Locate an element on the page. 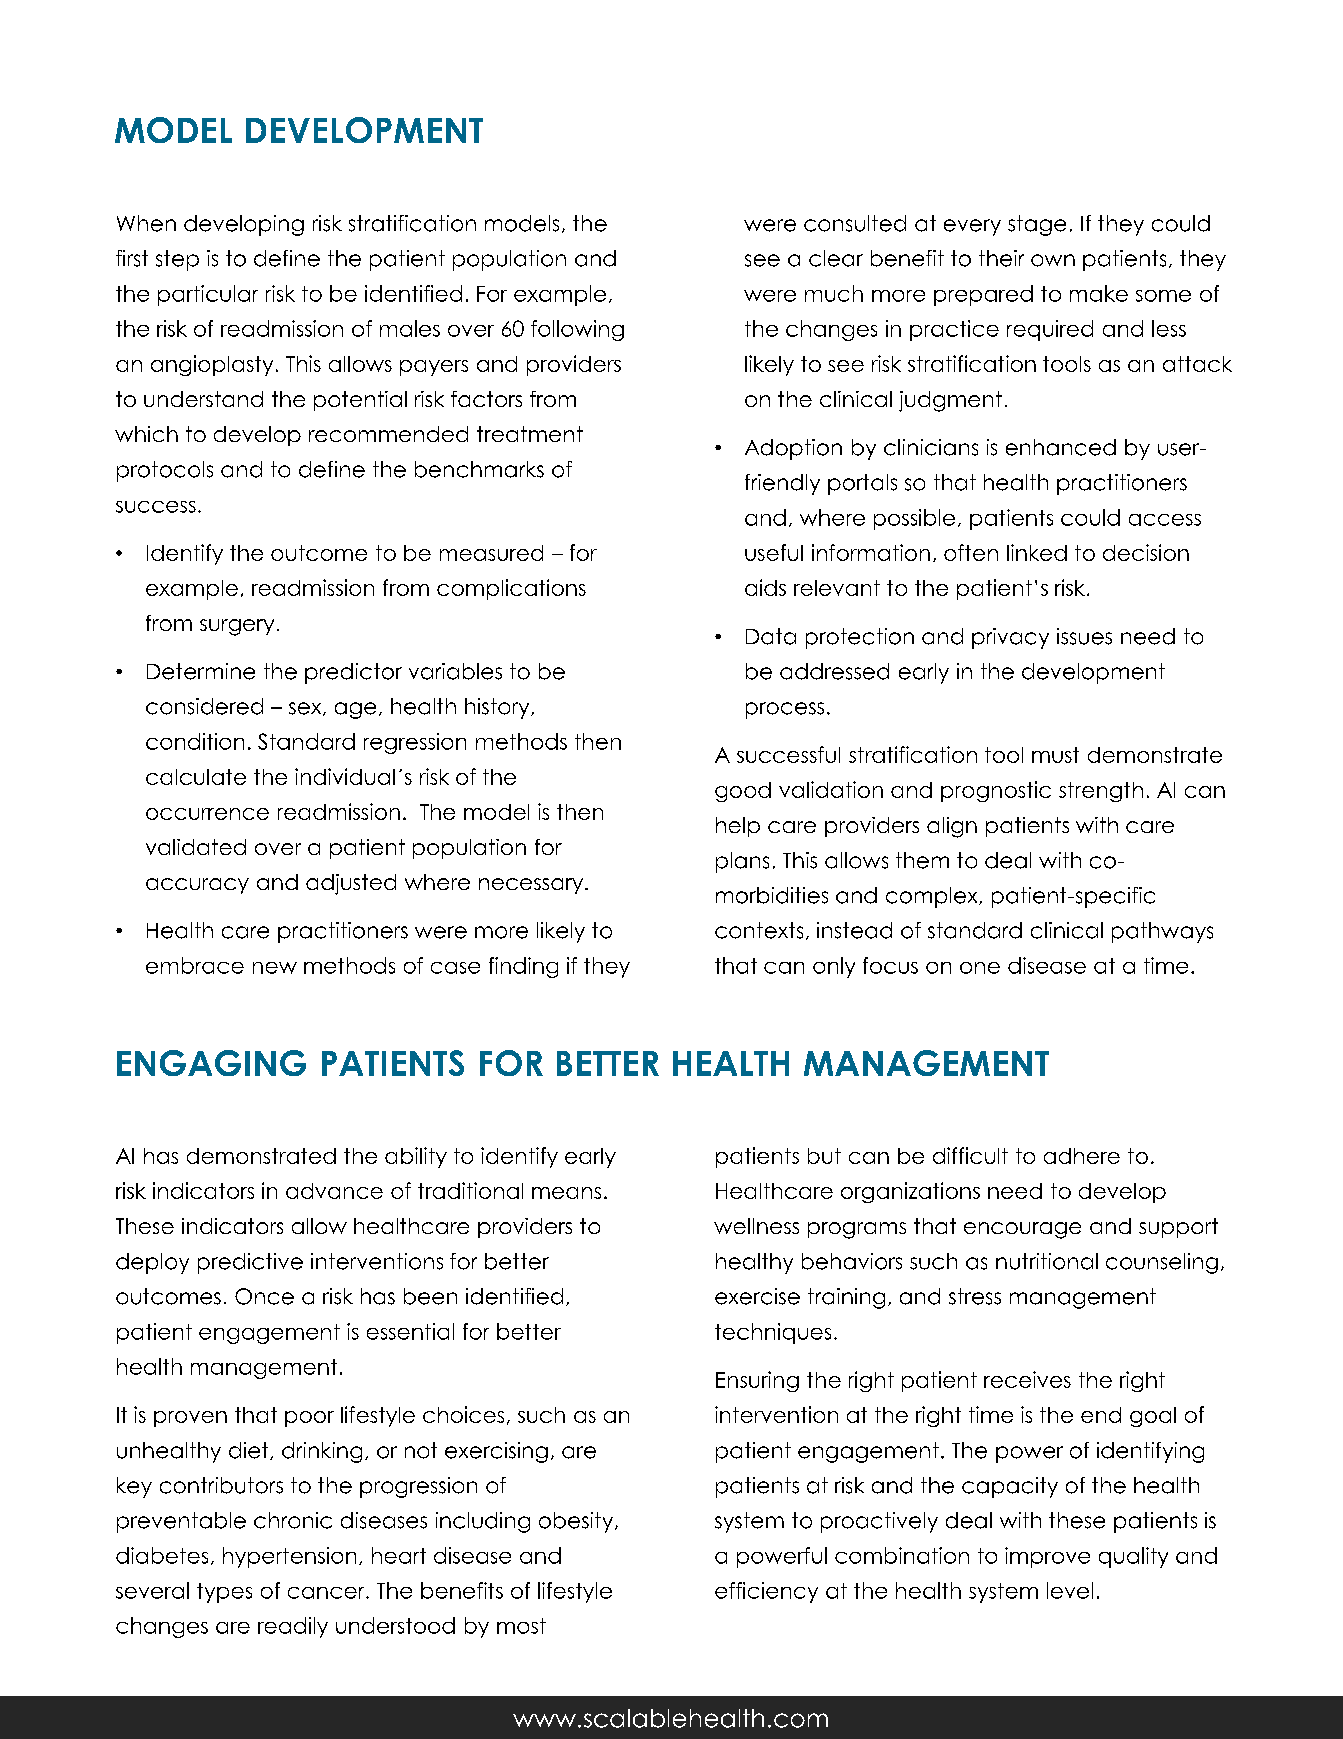 The image size is (1343, 1739). aids is located at coordinates (765, 587).
